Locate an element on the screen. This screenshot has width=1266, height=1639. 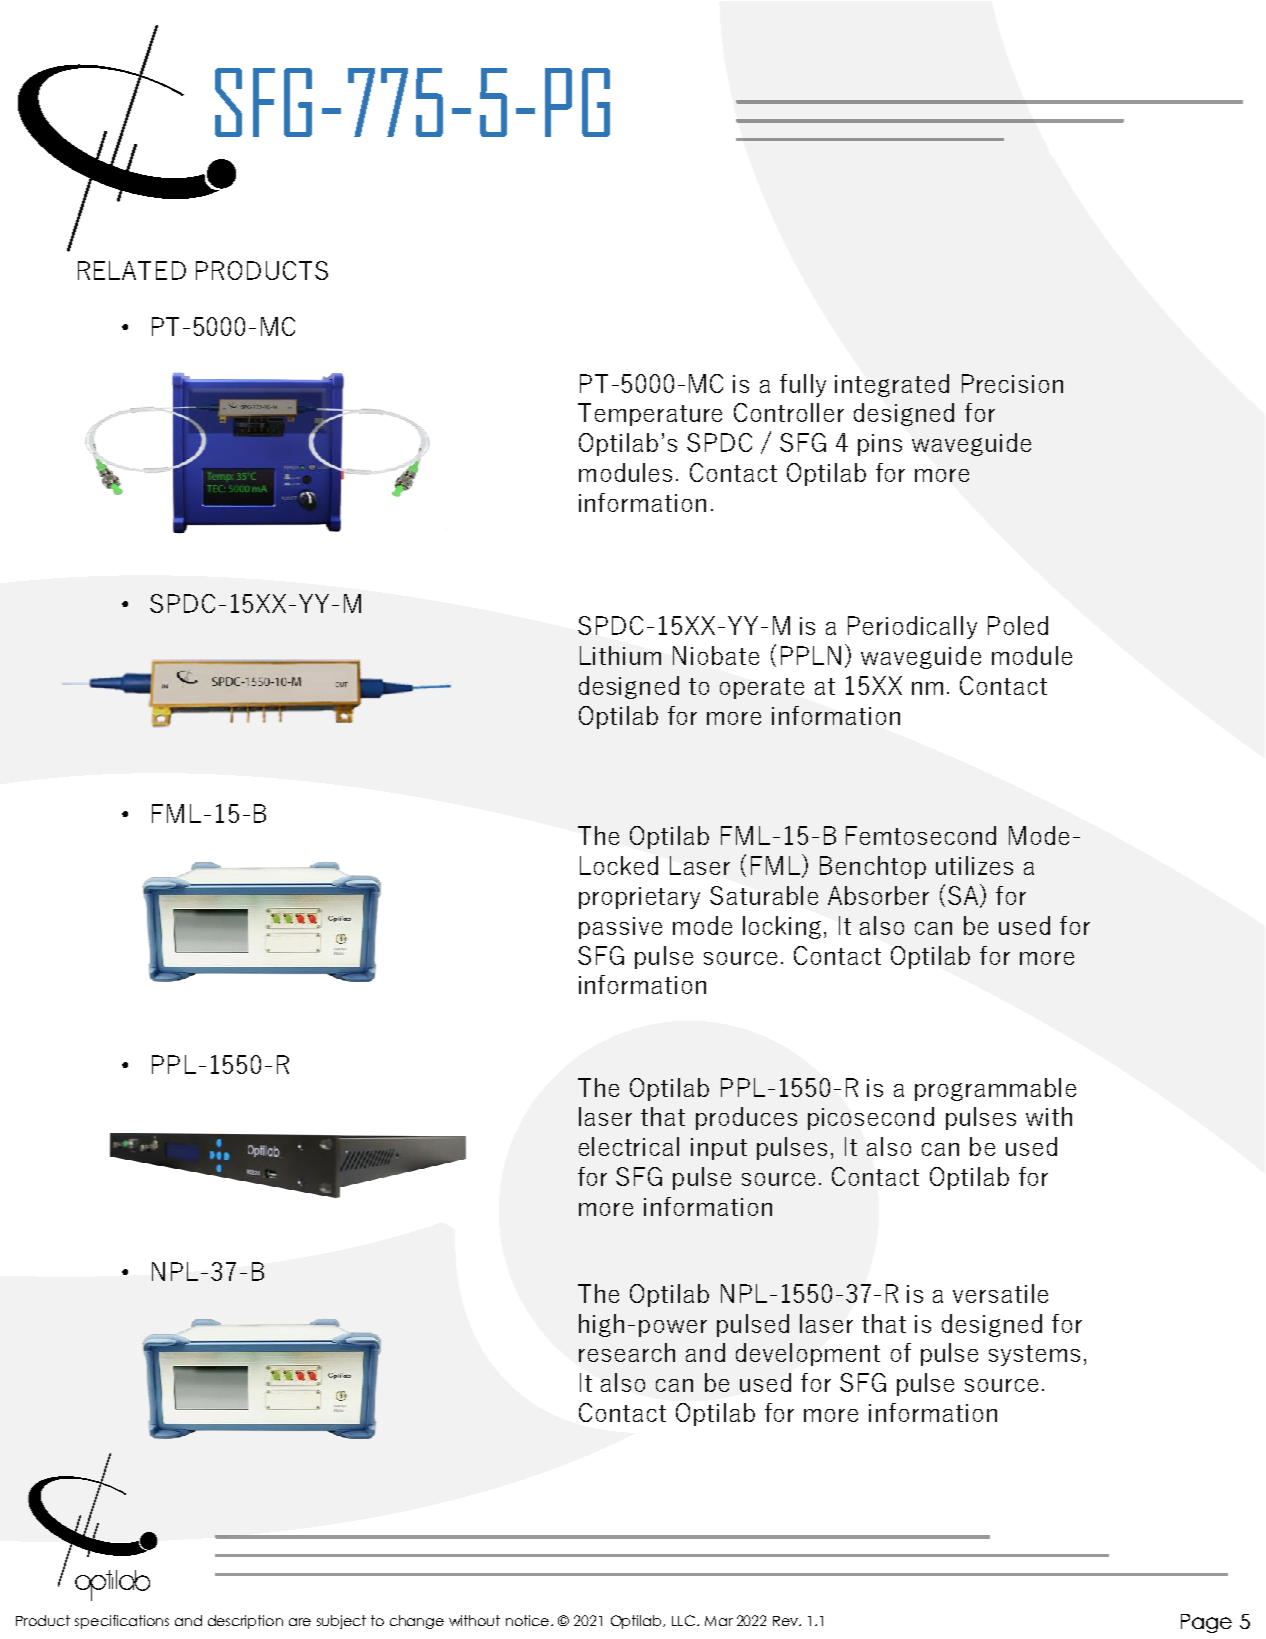
Poled is located at coordinates (1018, 625).
